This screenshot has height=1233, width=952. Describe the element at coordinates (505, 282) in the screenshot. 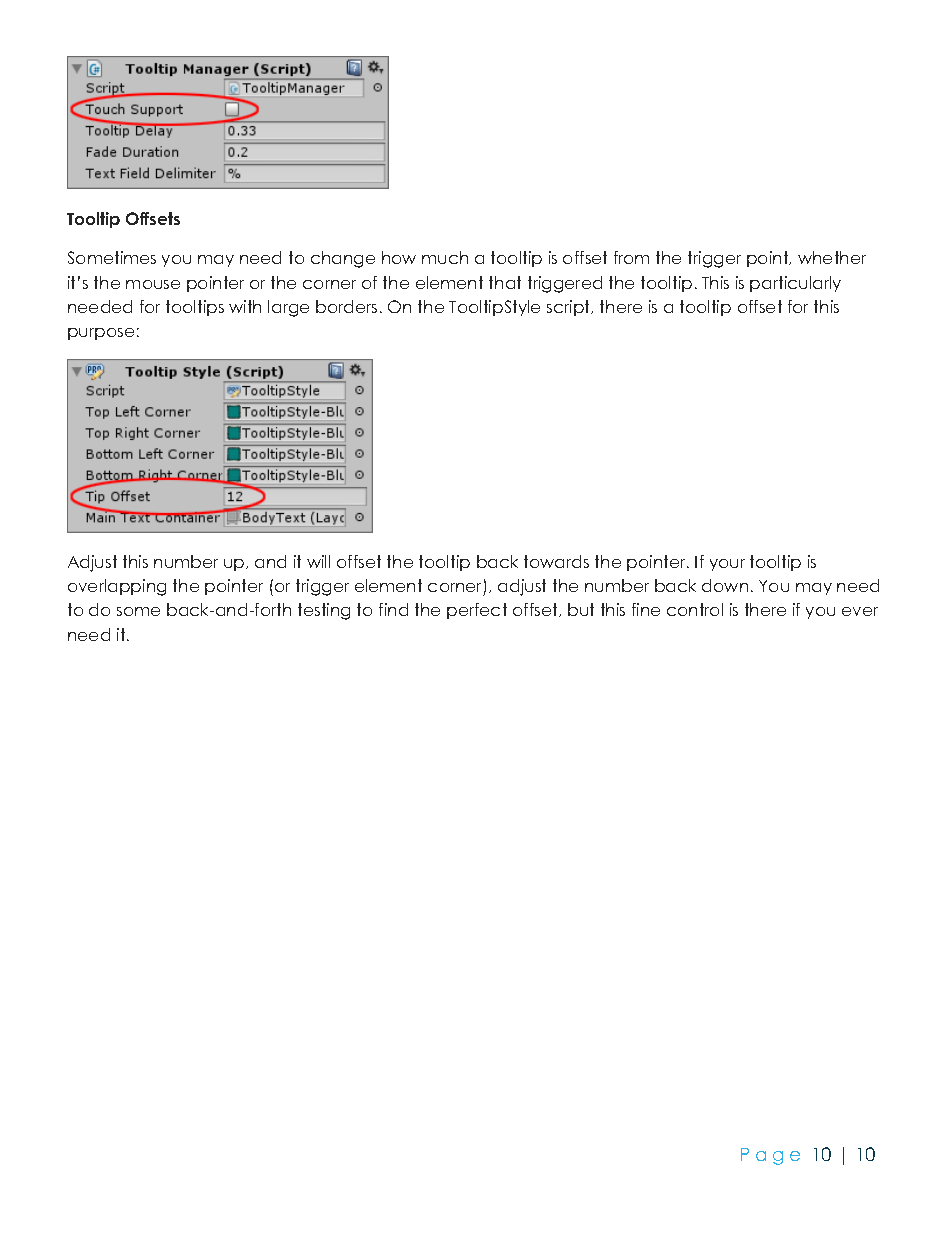

I see `that` at that location.
